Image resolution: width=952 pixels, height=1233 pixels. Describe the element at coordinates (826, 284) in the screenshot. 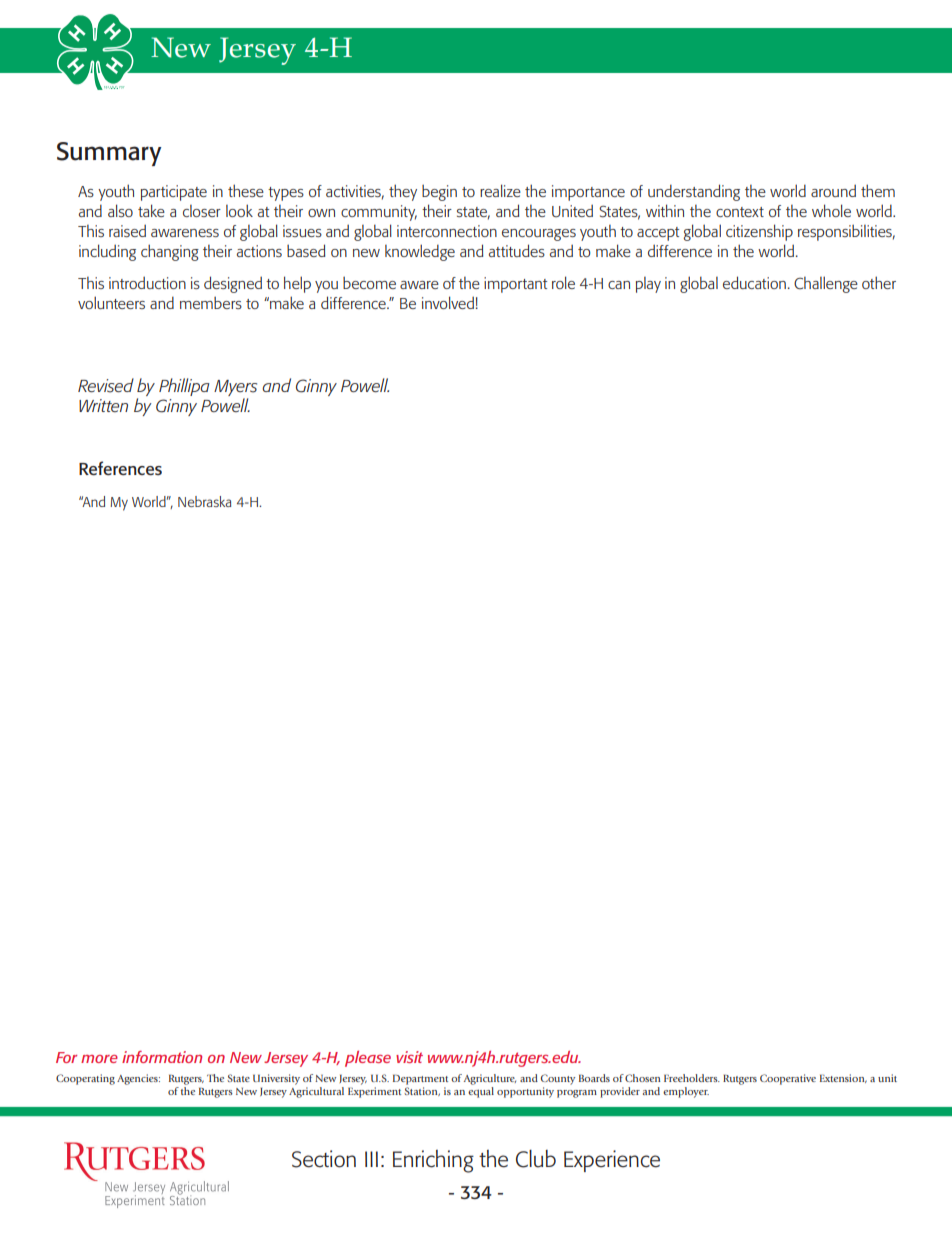

I see `Challenge` at that location.
